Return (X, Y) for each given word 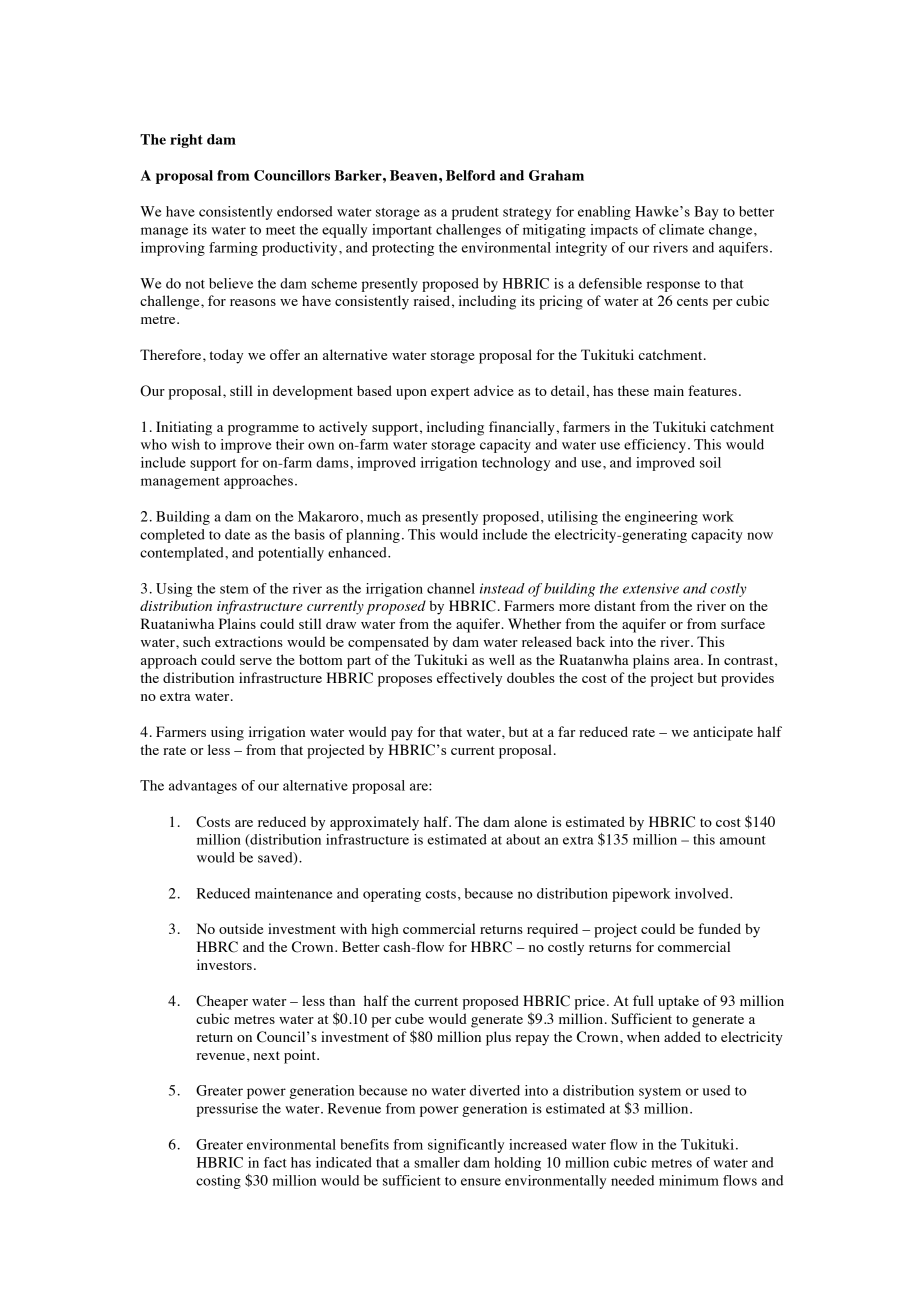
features (712, 390)
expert (450, 393)
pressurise (227, 1110)
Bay (706, 213)
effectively (469, 679)
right (186, 141)
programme (263, 430)
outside (241, 928)
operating (392, 895)
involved (703, 893)
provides (747, 679)
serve (256, 661)
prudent (475, 213)
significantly (466, 1146)
